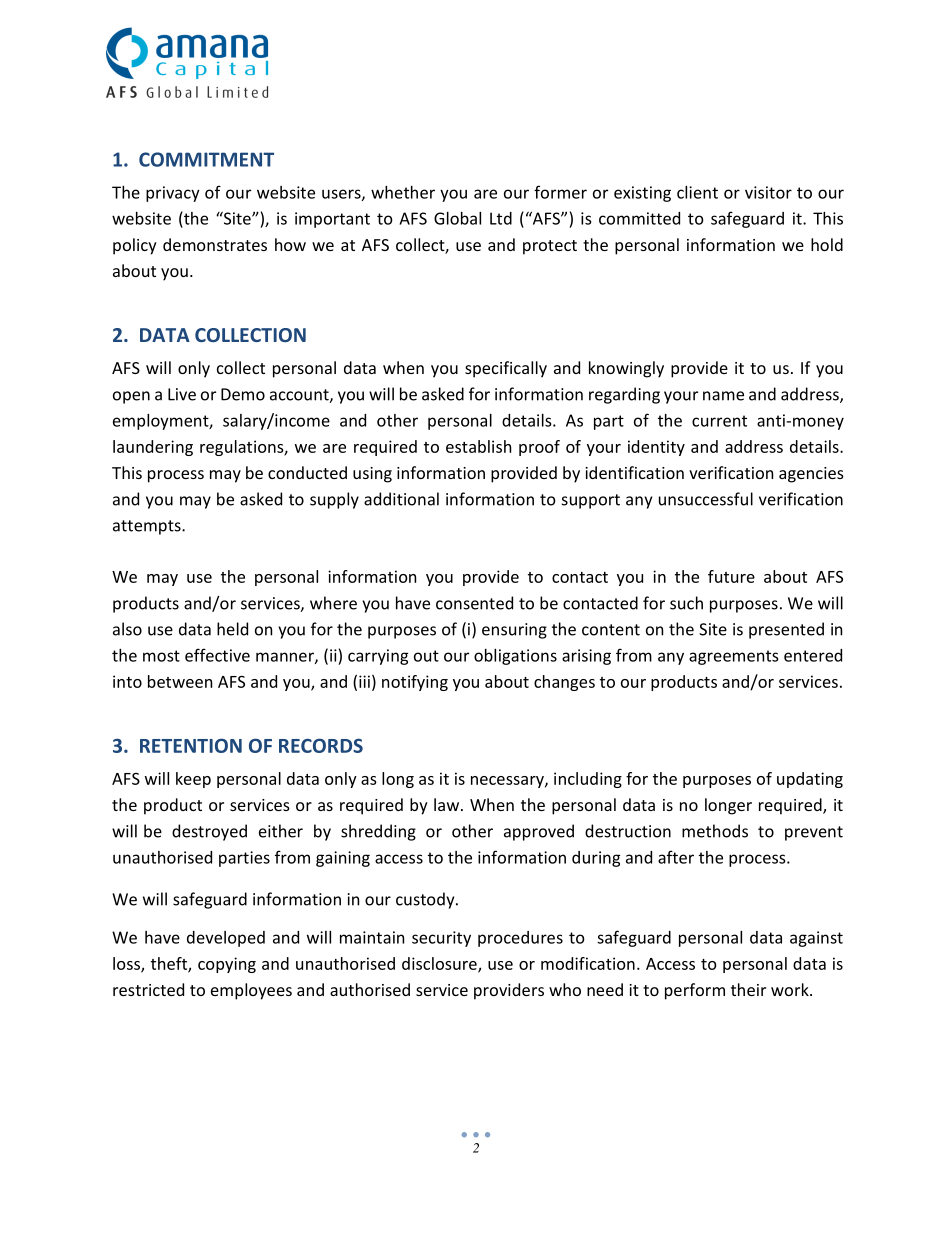  I want to click on visitor, so click(768, 192).
